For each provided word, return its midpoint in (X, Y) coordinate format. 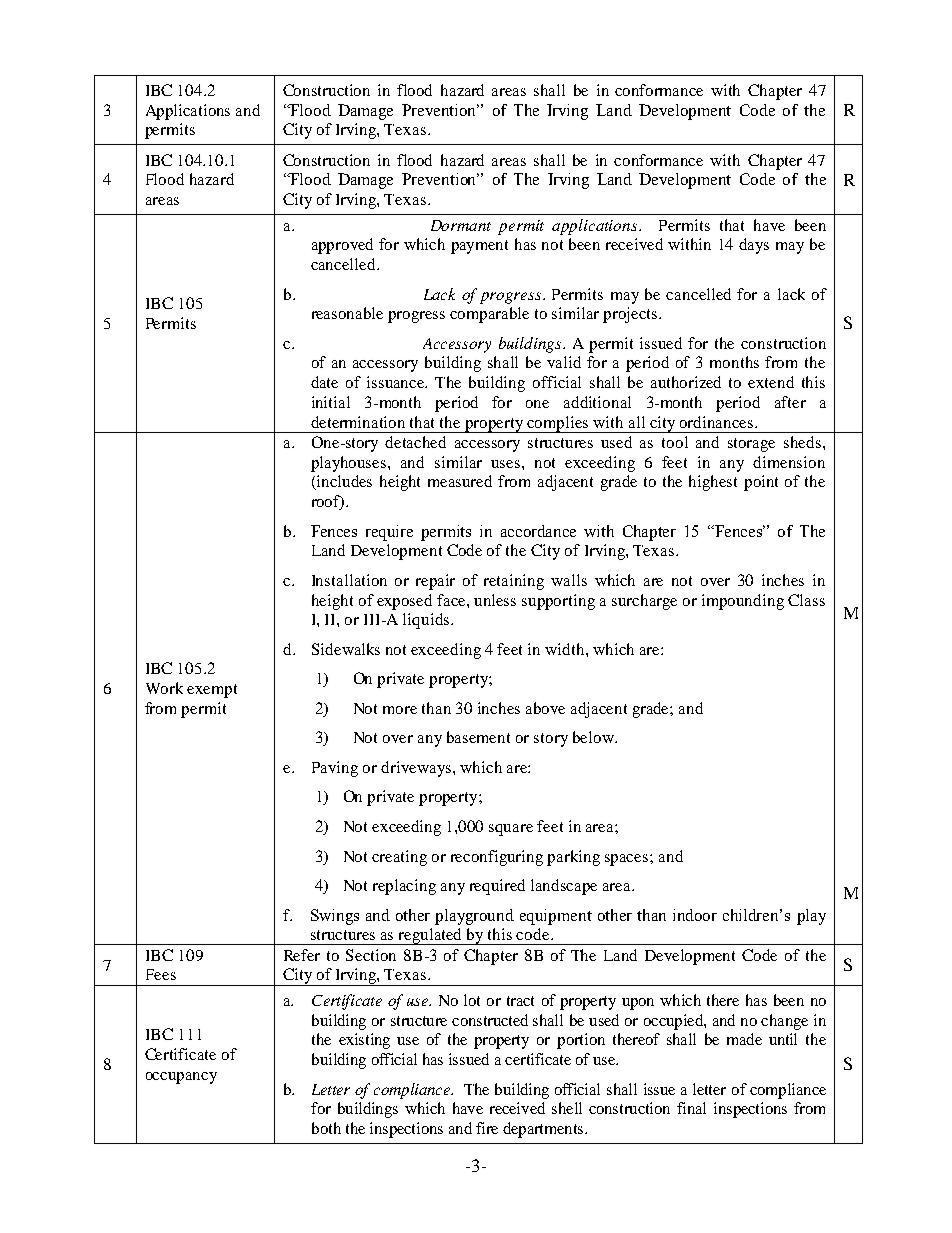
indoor (695, 915)
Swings (335, 917)
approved (342, 246)
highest (713, 483)
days (754, 246)
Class (806, 600)
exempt (212, 691)
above (545, 708)
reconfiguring (497, 858)
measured (460, 481)
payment (479, 247)
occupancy (181, 1078)
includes (343, 482)
